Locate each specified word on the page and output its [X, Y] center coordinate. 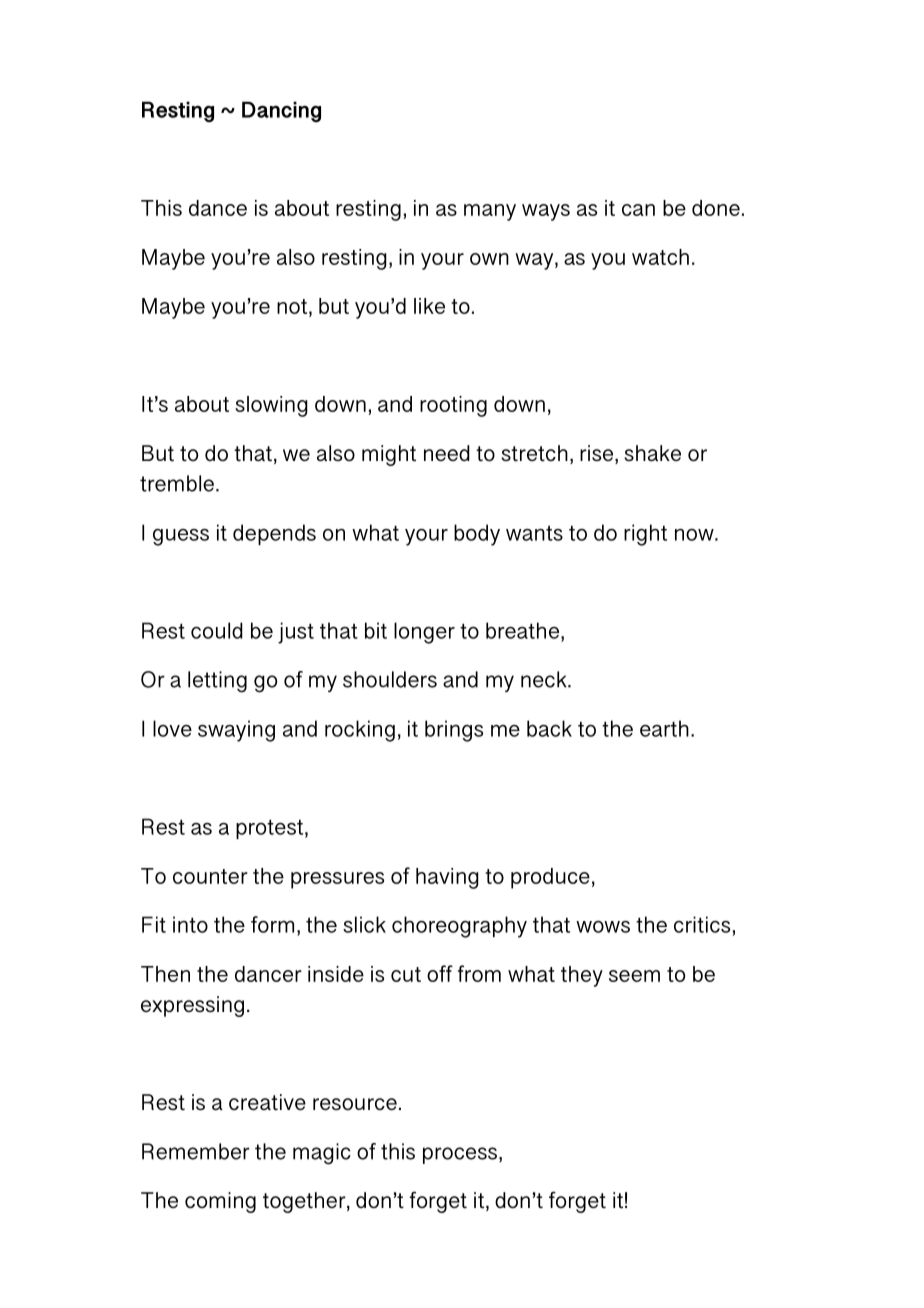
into [190, 924]
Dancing [281, 112]
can [638, 210]
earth [664, 728]
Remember [196, 1151]
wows [603, 927]
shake [652, 453]
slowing [271, 406]
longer [424, 633]
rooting [453, 406]
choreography [459, 927]
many [490, 212]
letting [217, 682]
